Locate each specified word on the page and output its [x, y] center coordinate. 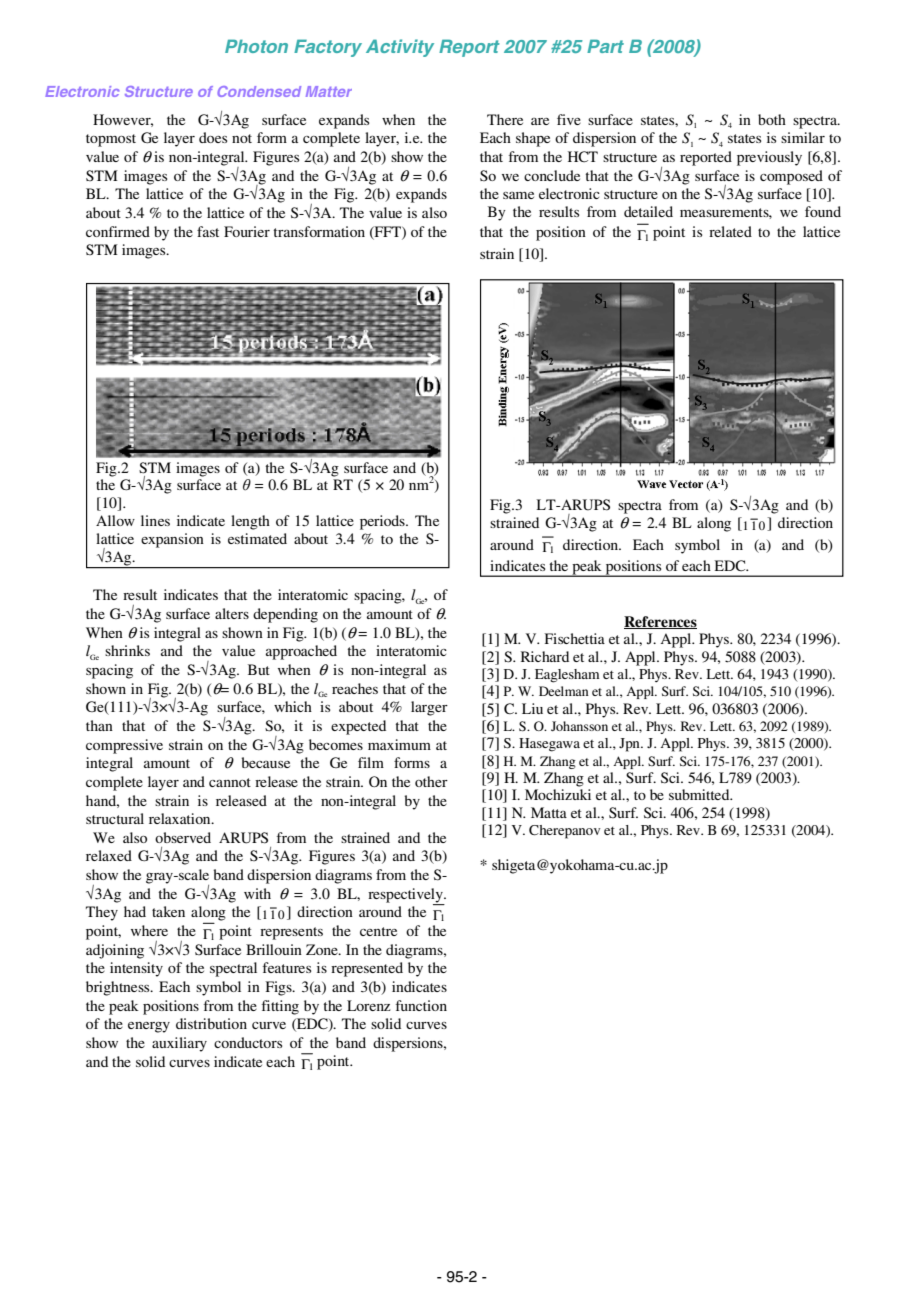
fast [208, 231]
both [772, 119]
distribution [211, 1023]
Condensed [259, 91]
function [421, 1005]
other [431, 781]
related [730, 231]
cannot [230, 782]
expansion [172, 540]
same [518, 195]
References [660, 622]
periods [383, 522]
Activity [400, 48]
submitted [700, 794]
